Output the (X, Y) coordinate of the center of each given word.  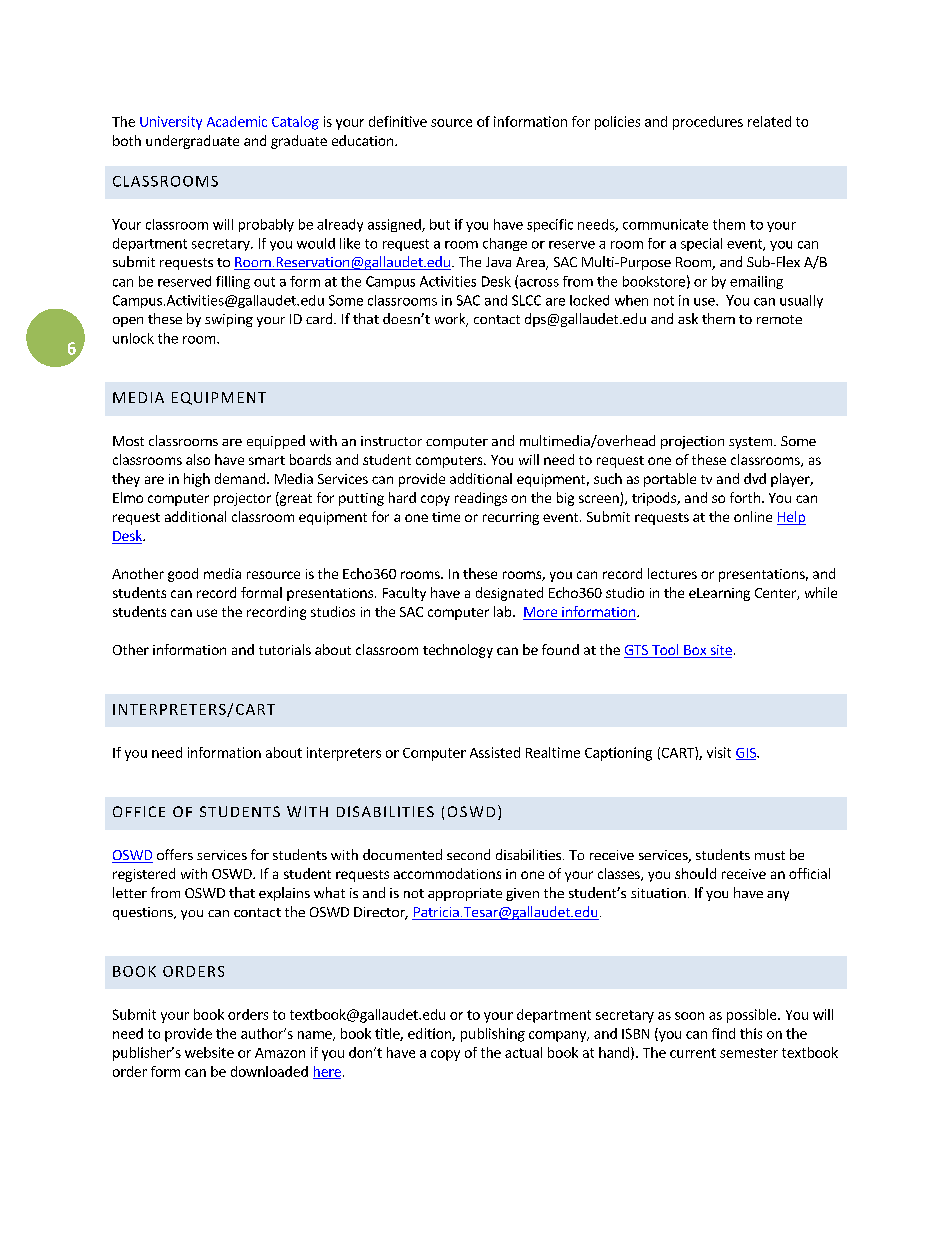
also (198, 459)
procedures (708, 123)
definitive (398, 121)
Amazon (280, 1053)
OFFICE (139, 811)
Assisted (495, 752)
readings (481, 499)
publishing (493, 1035)
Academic (237, 121)
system (752, 443)
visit (719, 752)
